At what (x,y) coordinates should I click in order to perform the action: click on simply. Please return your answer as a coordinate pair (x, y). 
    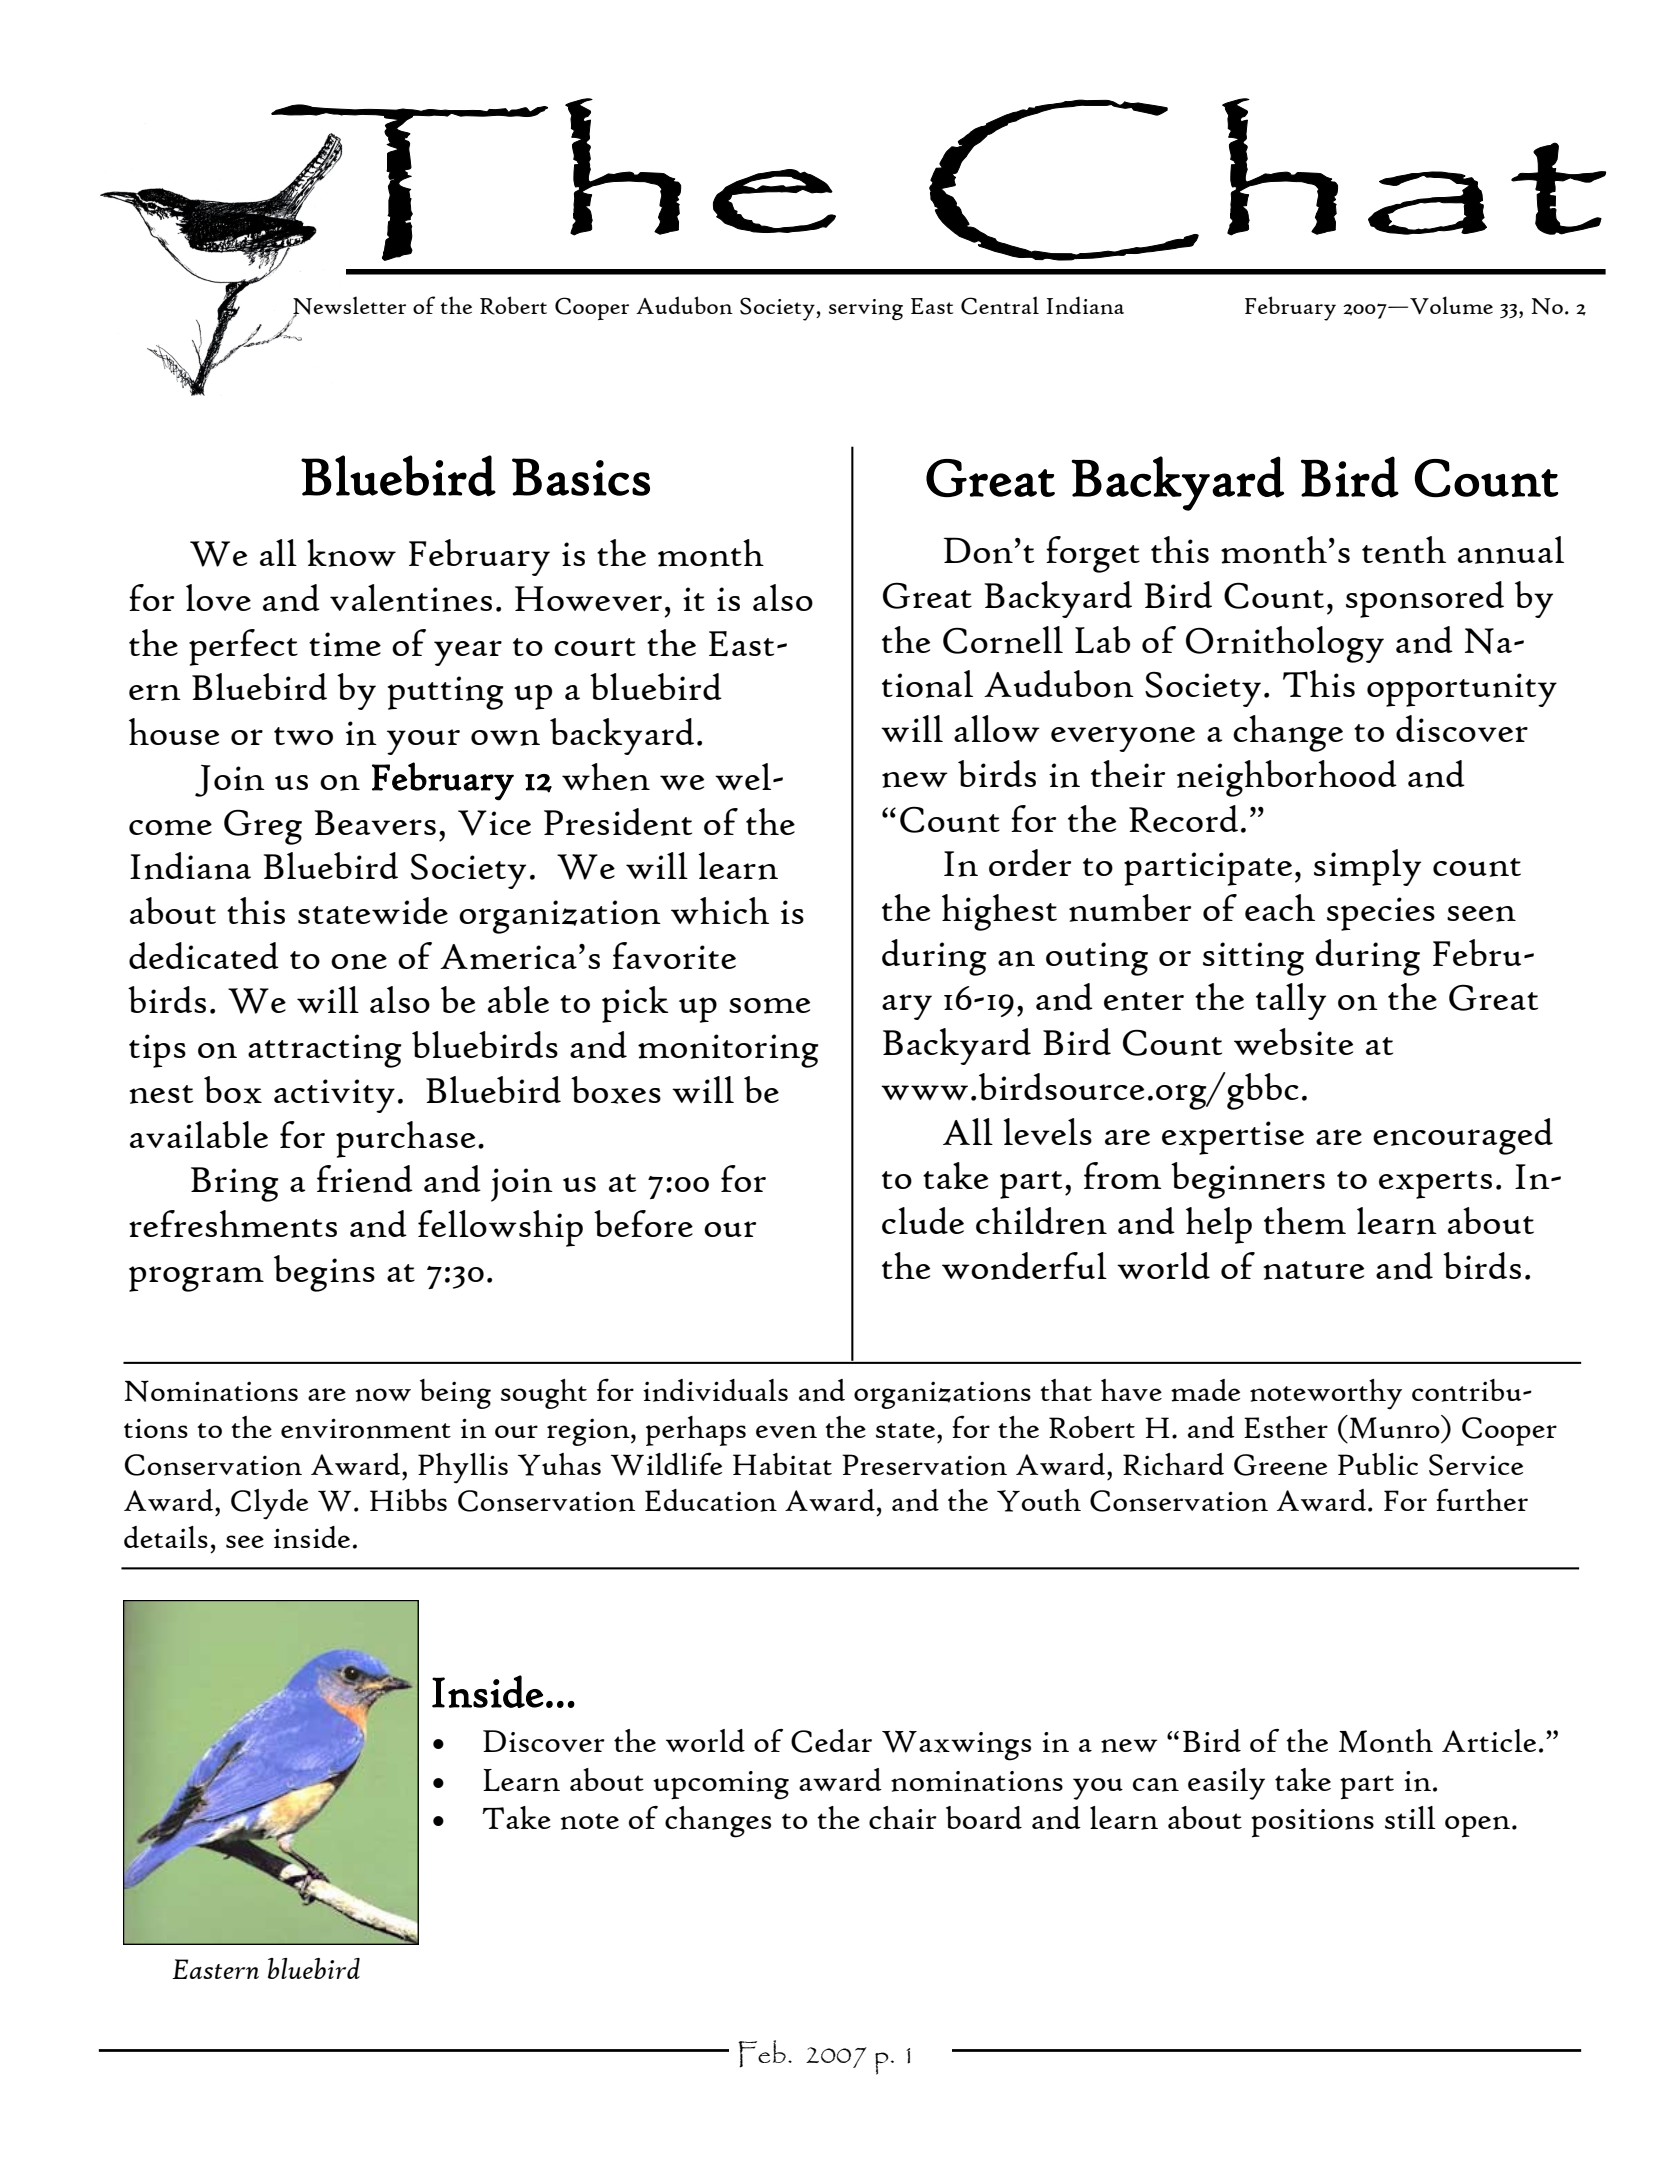
    Looking at the image, I should click on (1367, 867).
